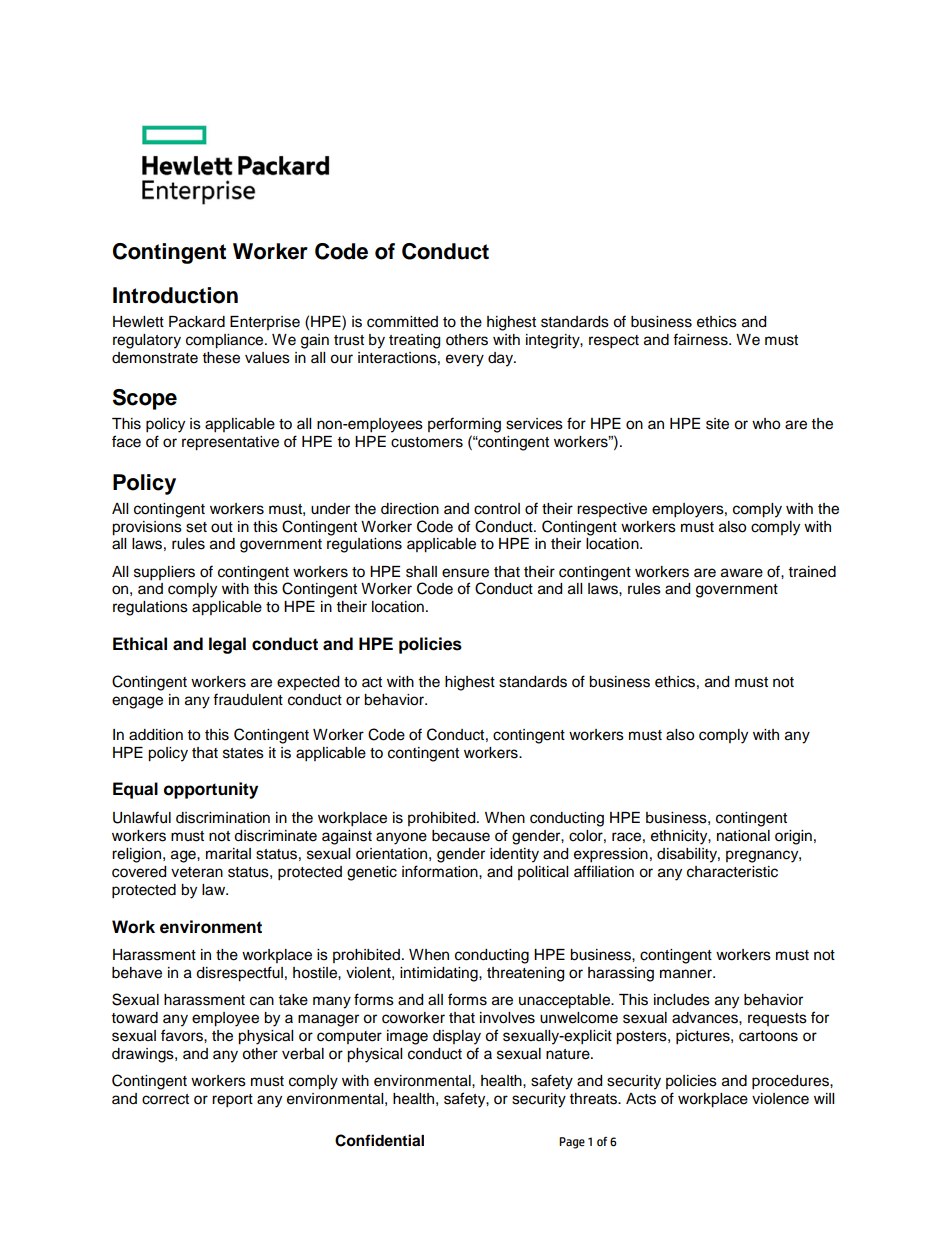  Describe the element at coordinates (379, 1140) in the screenshot. I see `Confidential` at that location.
